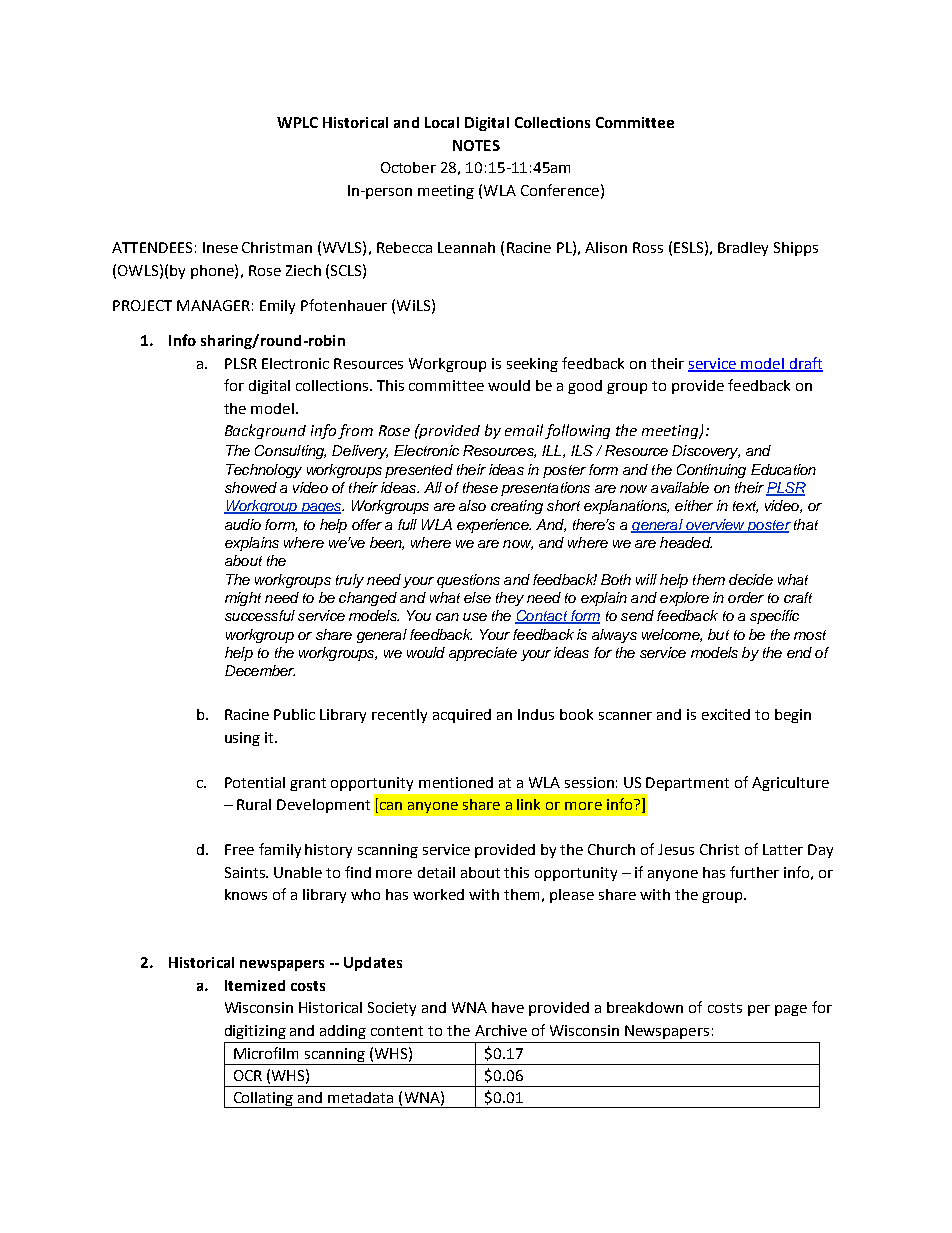 This screenshot has width=952, height=1233. I want to click on Bradley, so click(743, 249).
